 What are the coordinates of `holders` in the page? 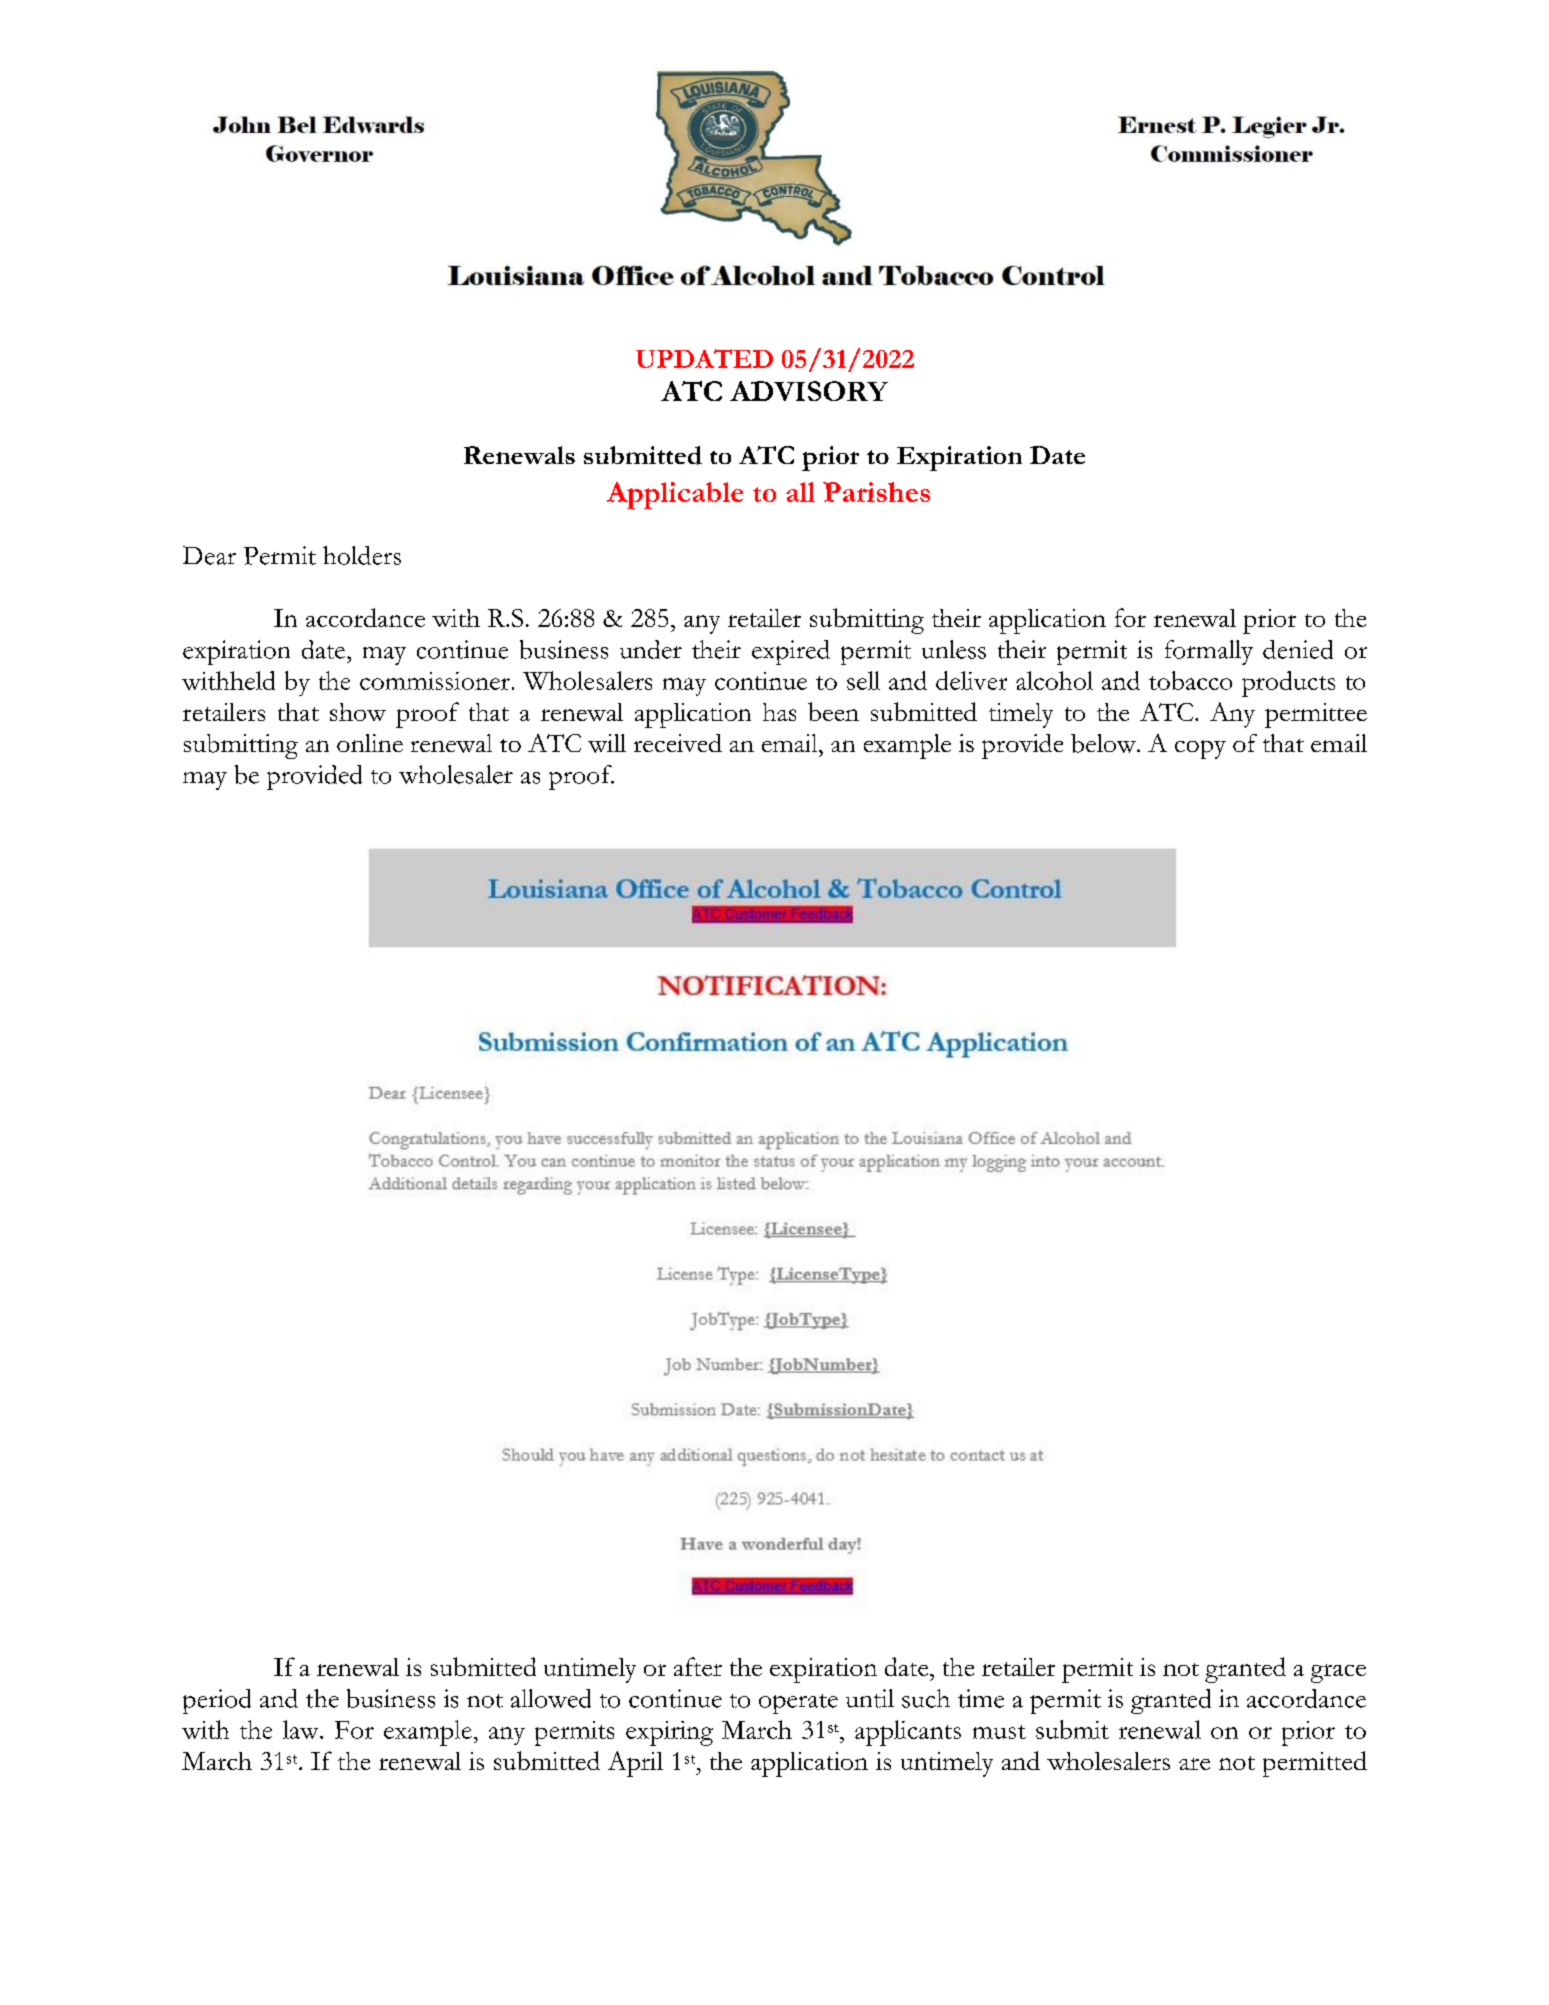 It's located at (362, 555).
